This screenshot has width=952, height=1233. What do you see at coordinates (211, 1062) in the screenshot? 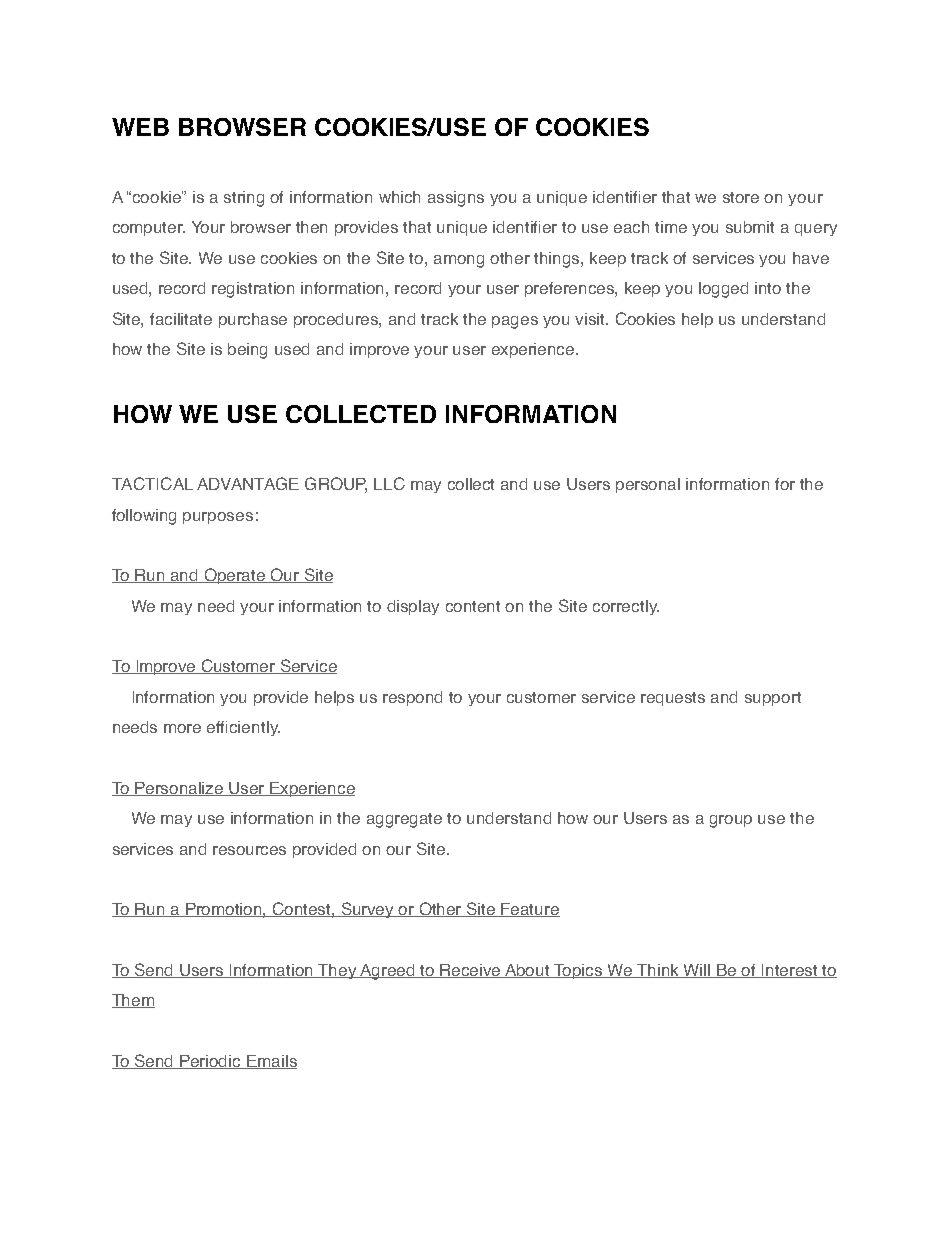
I see `Periodic` at bounding box center [211, 1062].
